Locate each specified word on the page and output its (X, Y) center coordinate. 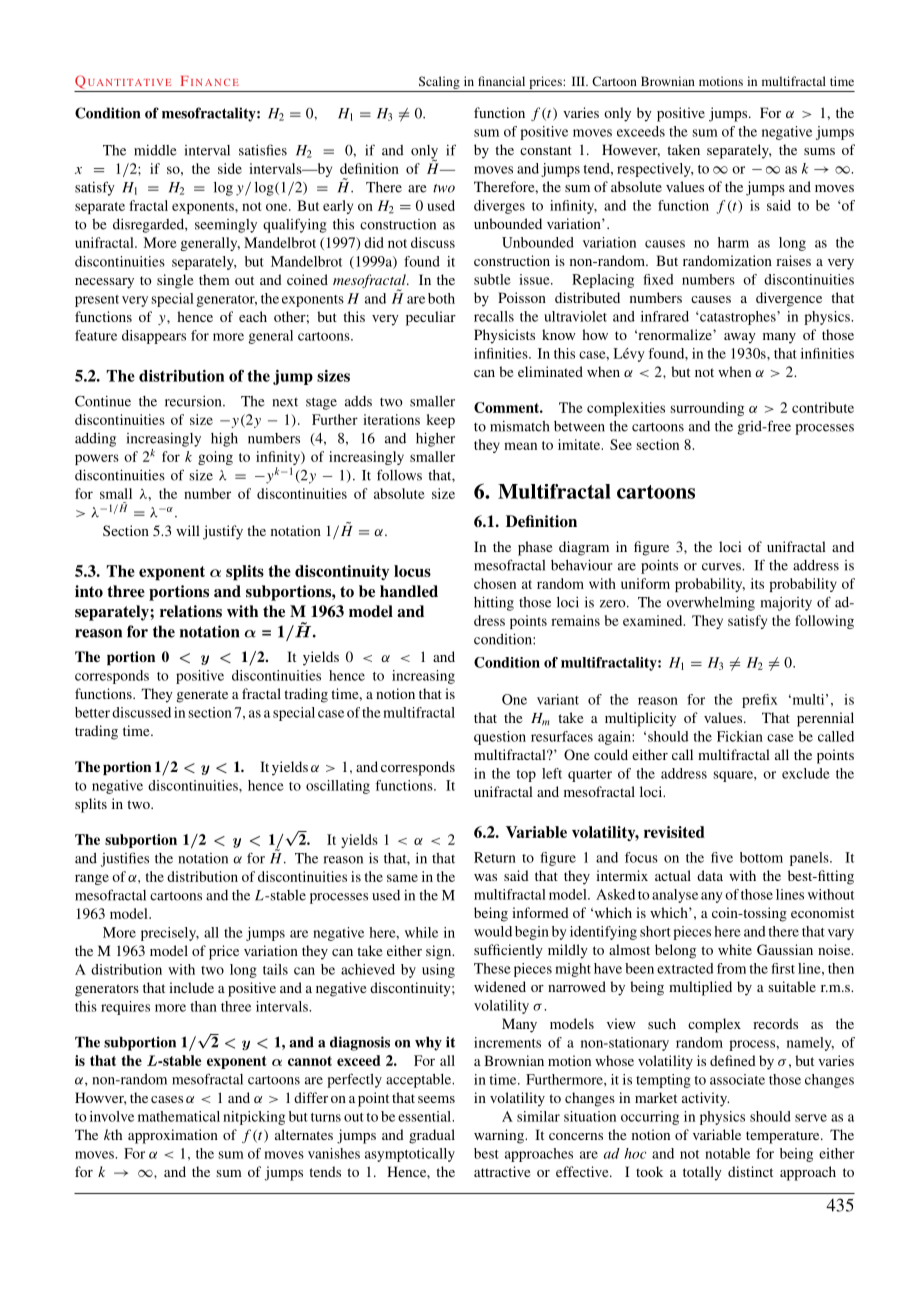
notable (727, 1153)
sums (819, 151)
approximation (173, 1136)
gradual (432, 1136)
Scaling (439, 82)
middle (155, 150)
